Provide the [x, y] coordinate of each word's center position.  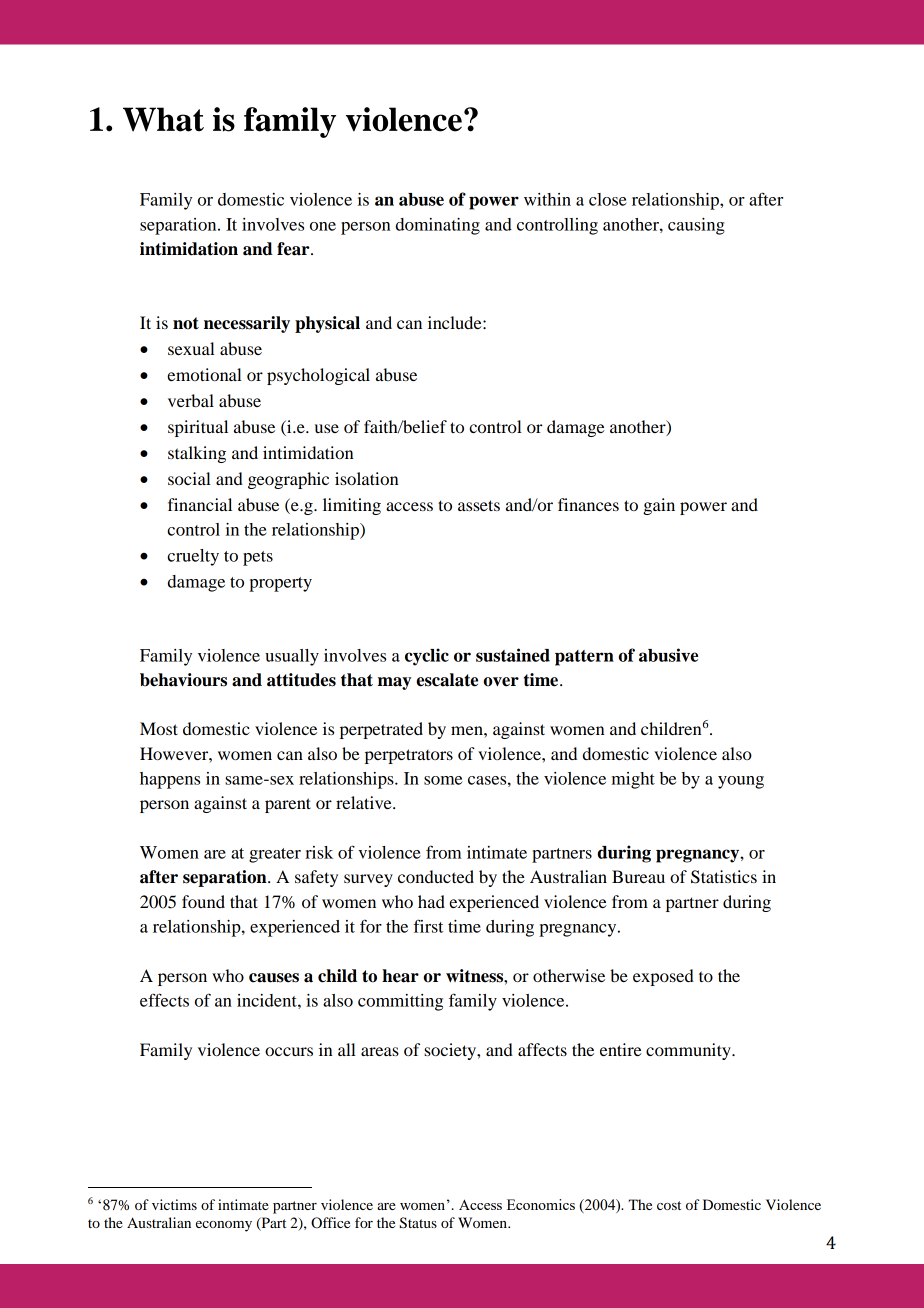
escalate [447, 680]
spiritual [198, 428]
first [428, 926]
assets [479, 505]
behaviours [183, 680]
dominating [438, 226]
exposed [663, 977]
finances [588, 504]
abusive [668, 655]
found [203, 901]
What [163, 119]
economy [224, 1226]
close [608, 199]
